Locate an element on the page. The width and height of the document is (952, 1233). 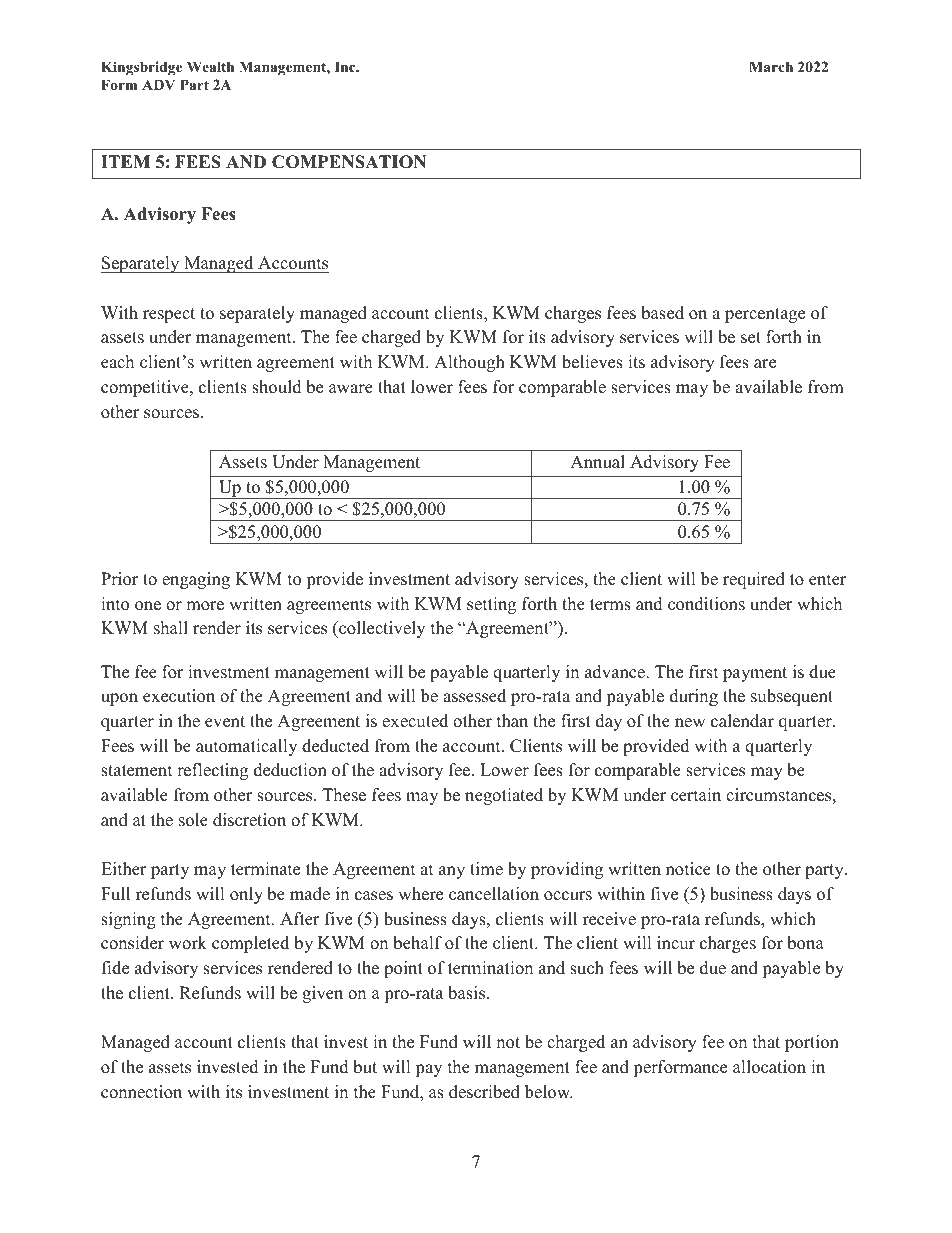
Wealth is located at coordinates (210, 66).
